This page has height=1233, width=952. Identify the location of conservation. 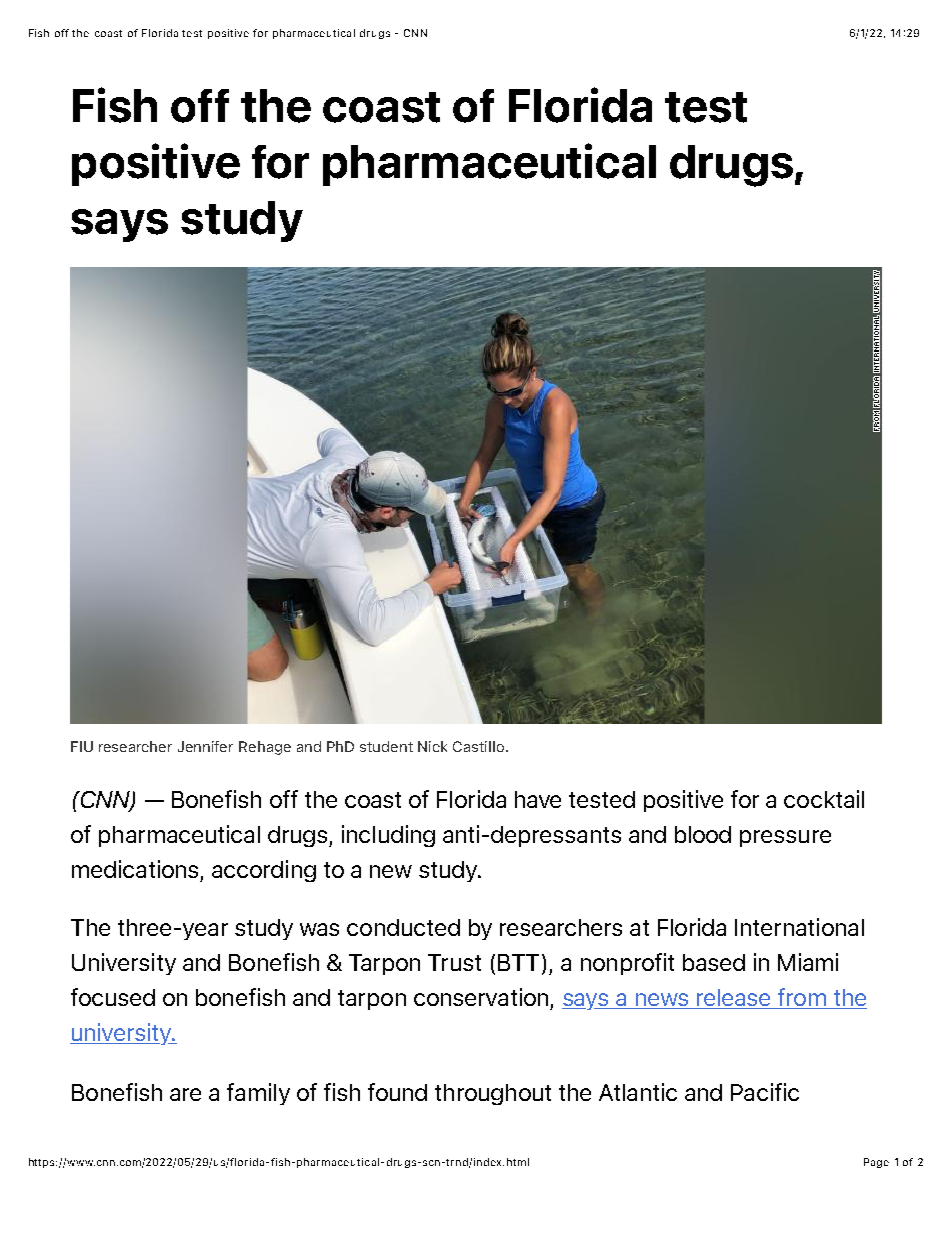
(481, 997).
